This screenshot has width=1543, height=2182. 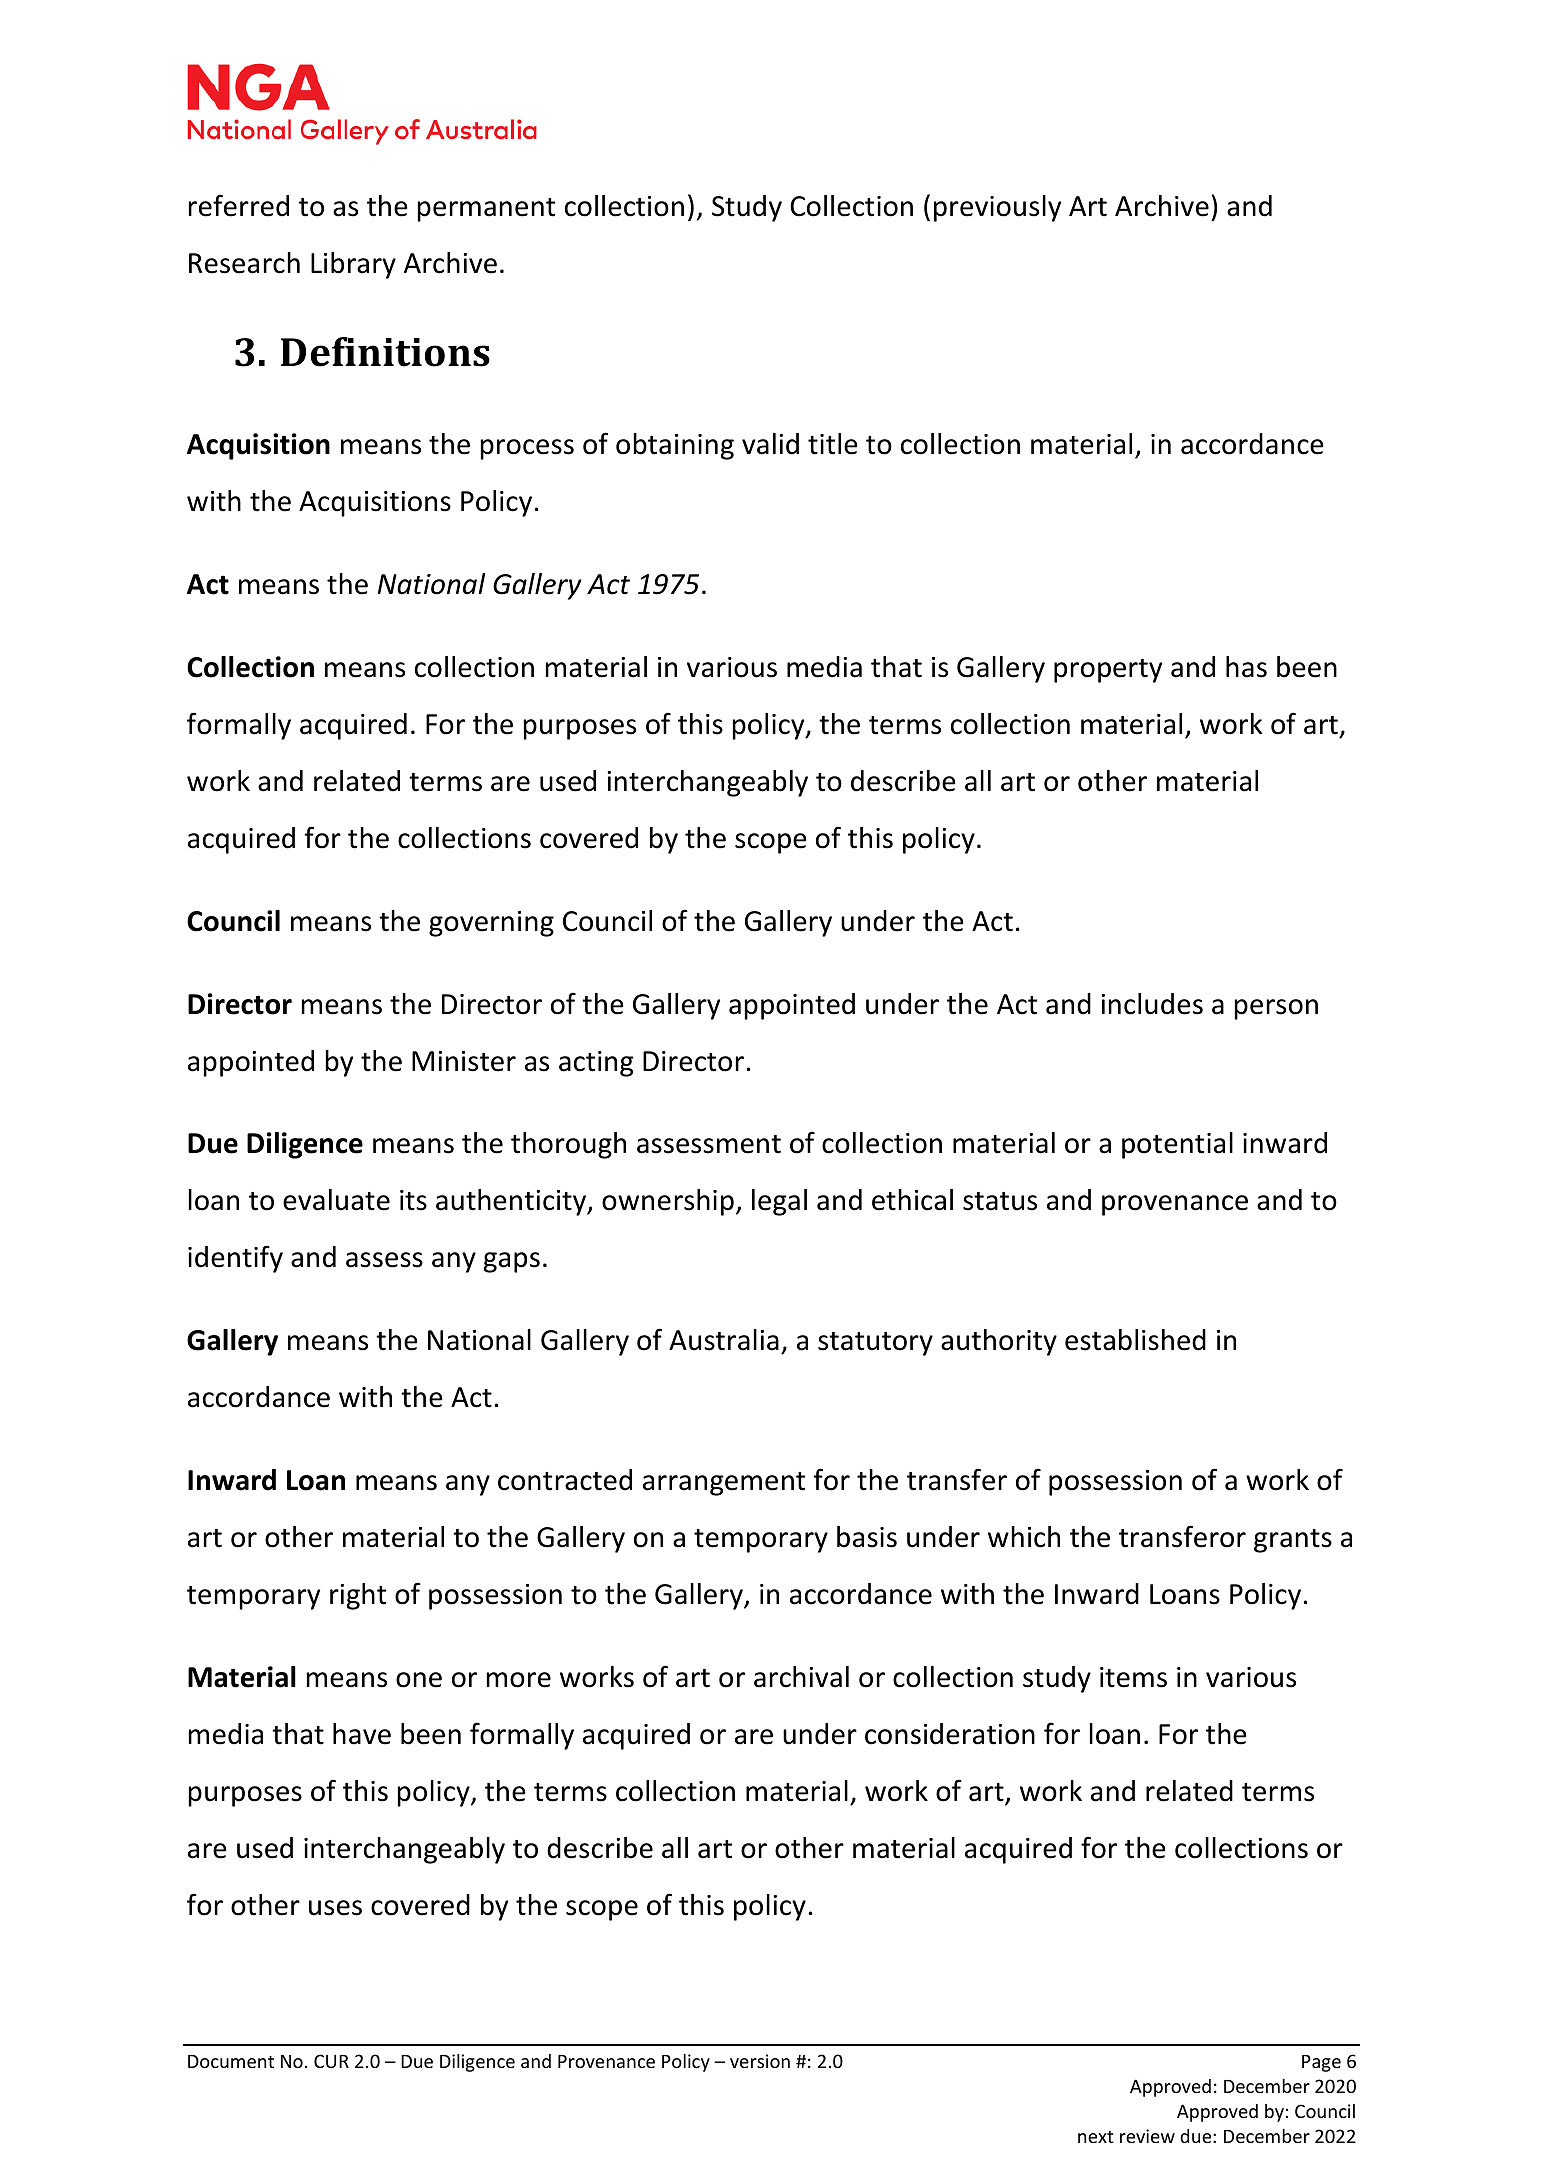 I want to click on Australia, so click(x=724, y=1340).
